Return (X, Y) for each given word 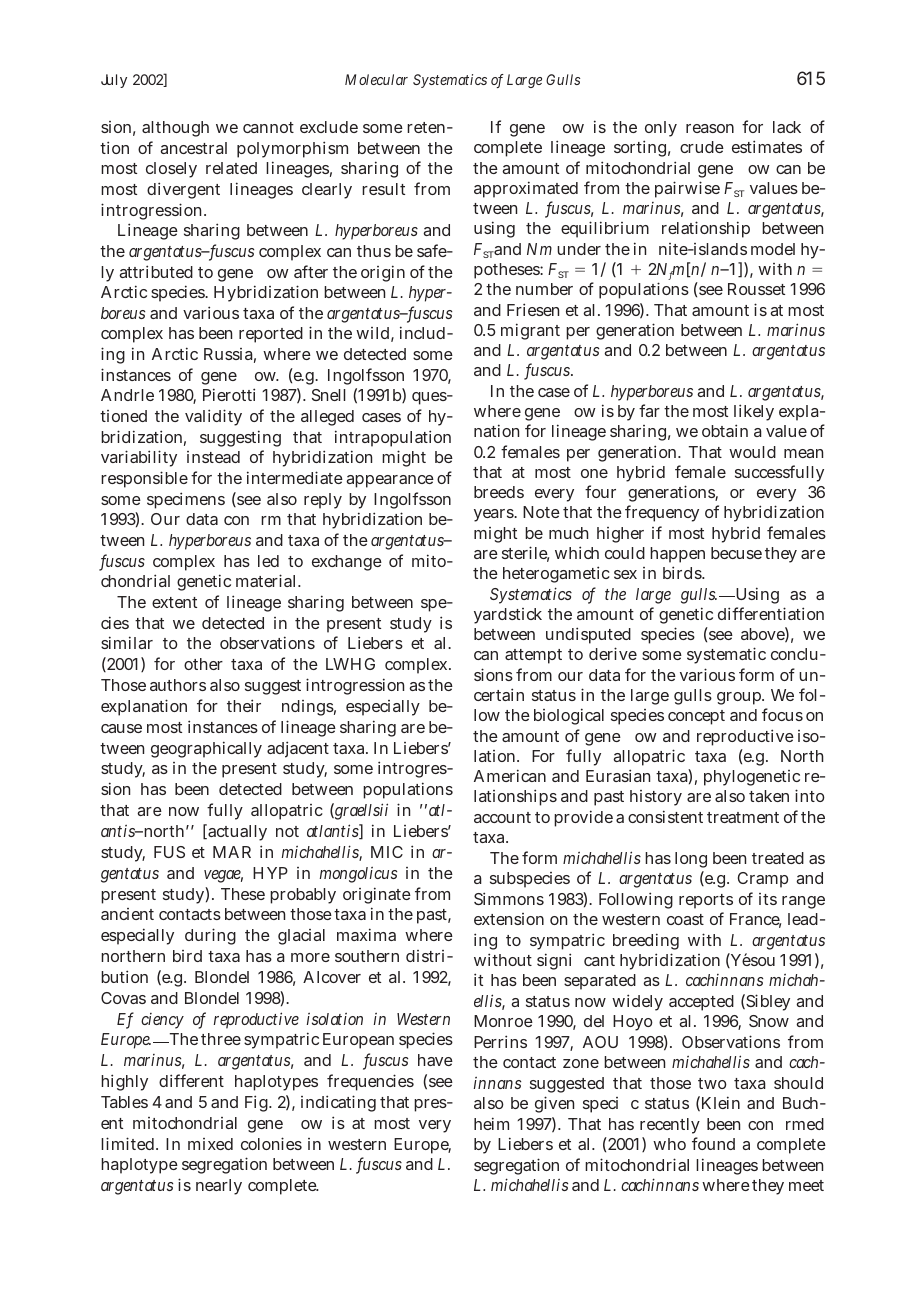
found (713, 1143)
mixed (210, 1144)
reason (710, 128)
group (739, 698)
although (175, 129)
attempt (533, 656)
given (554, 1104)
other (203, 664)
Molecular (376, 79)
